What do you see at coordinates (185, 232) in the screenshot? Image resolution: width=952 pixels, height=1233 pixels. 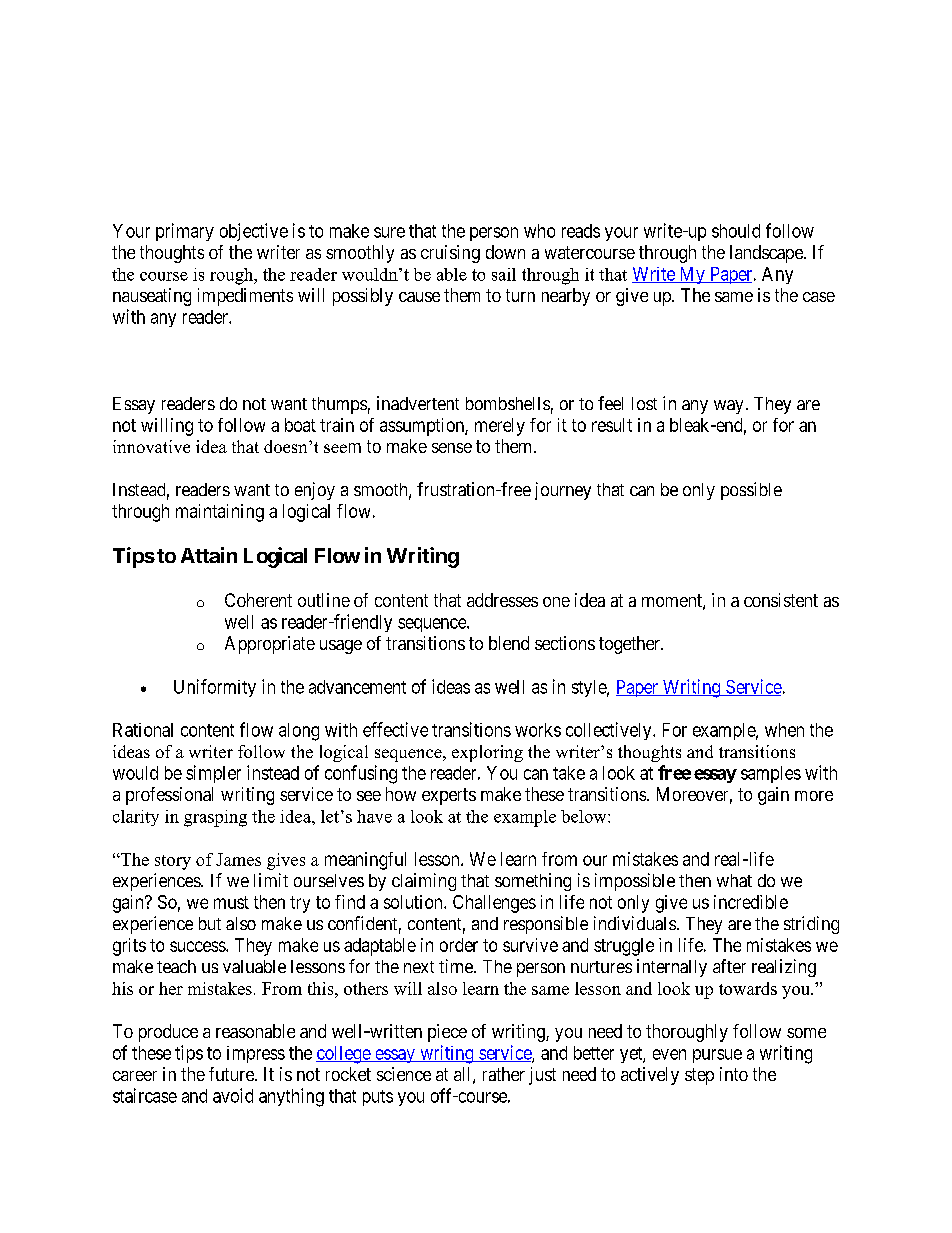 I see `primary` at bounding box center [185, 232].
